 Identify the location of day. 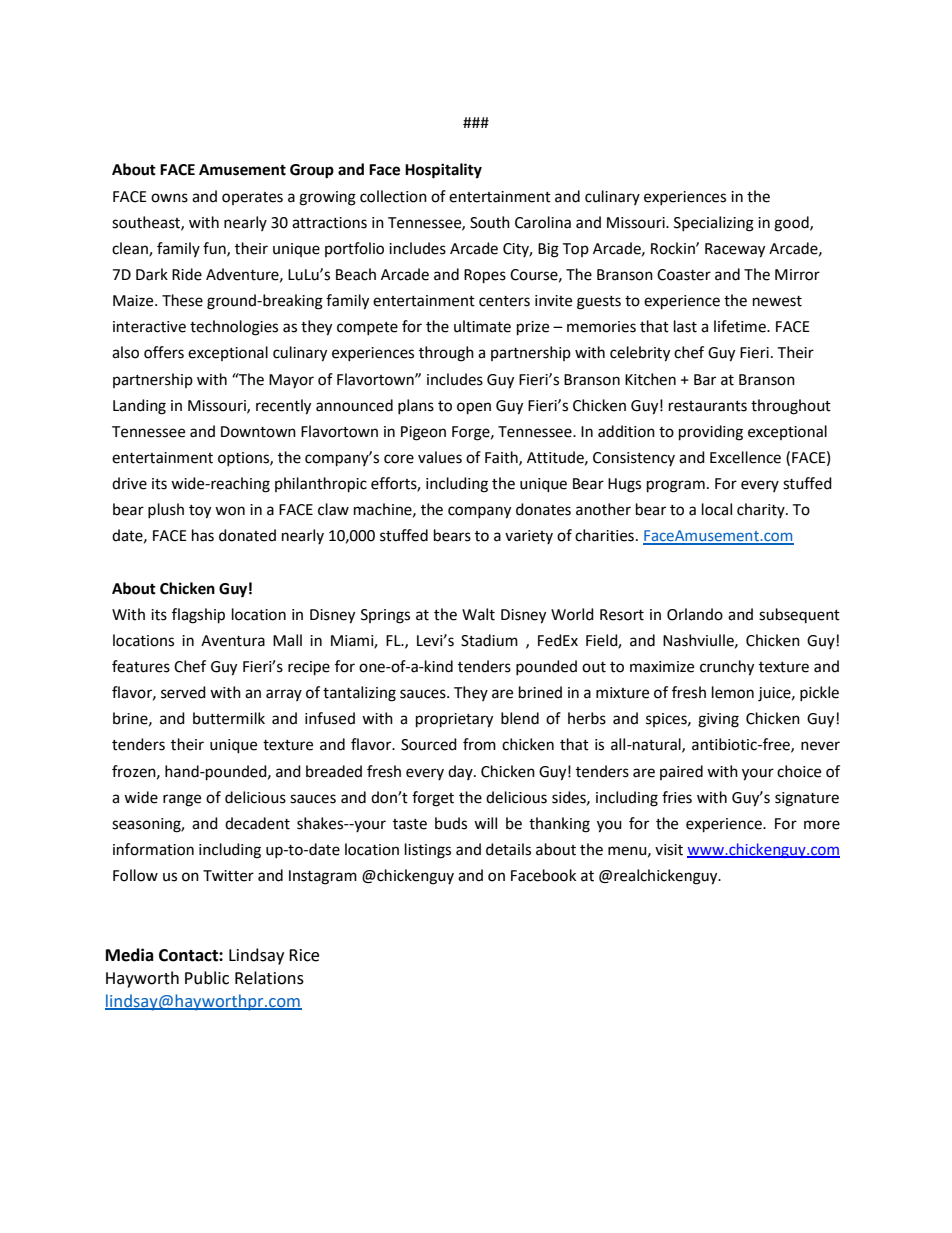
(461, 772).
